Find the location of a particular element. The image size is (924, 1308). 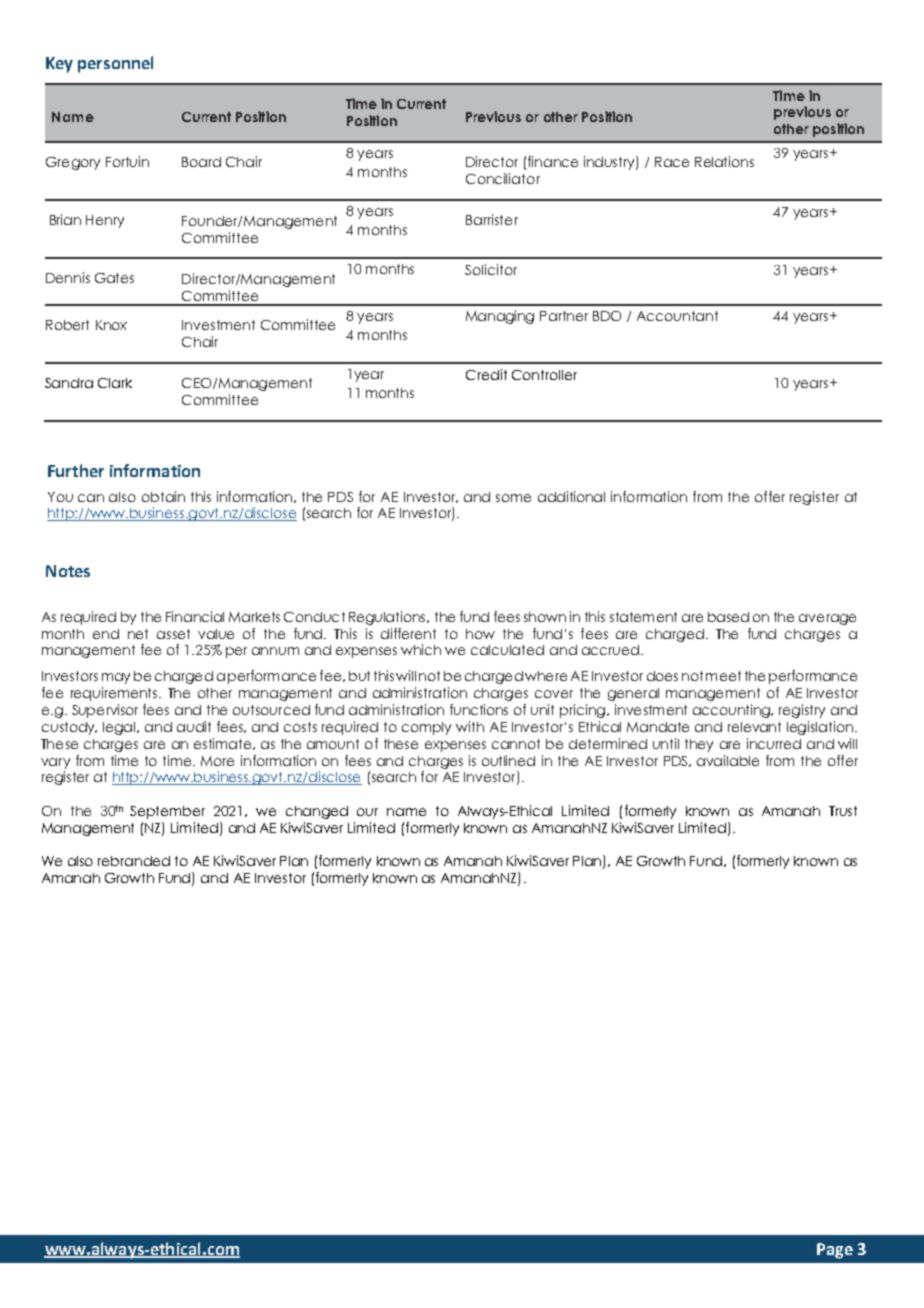

additional is located at coordinates (571, 496).
